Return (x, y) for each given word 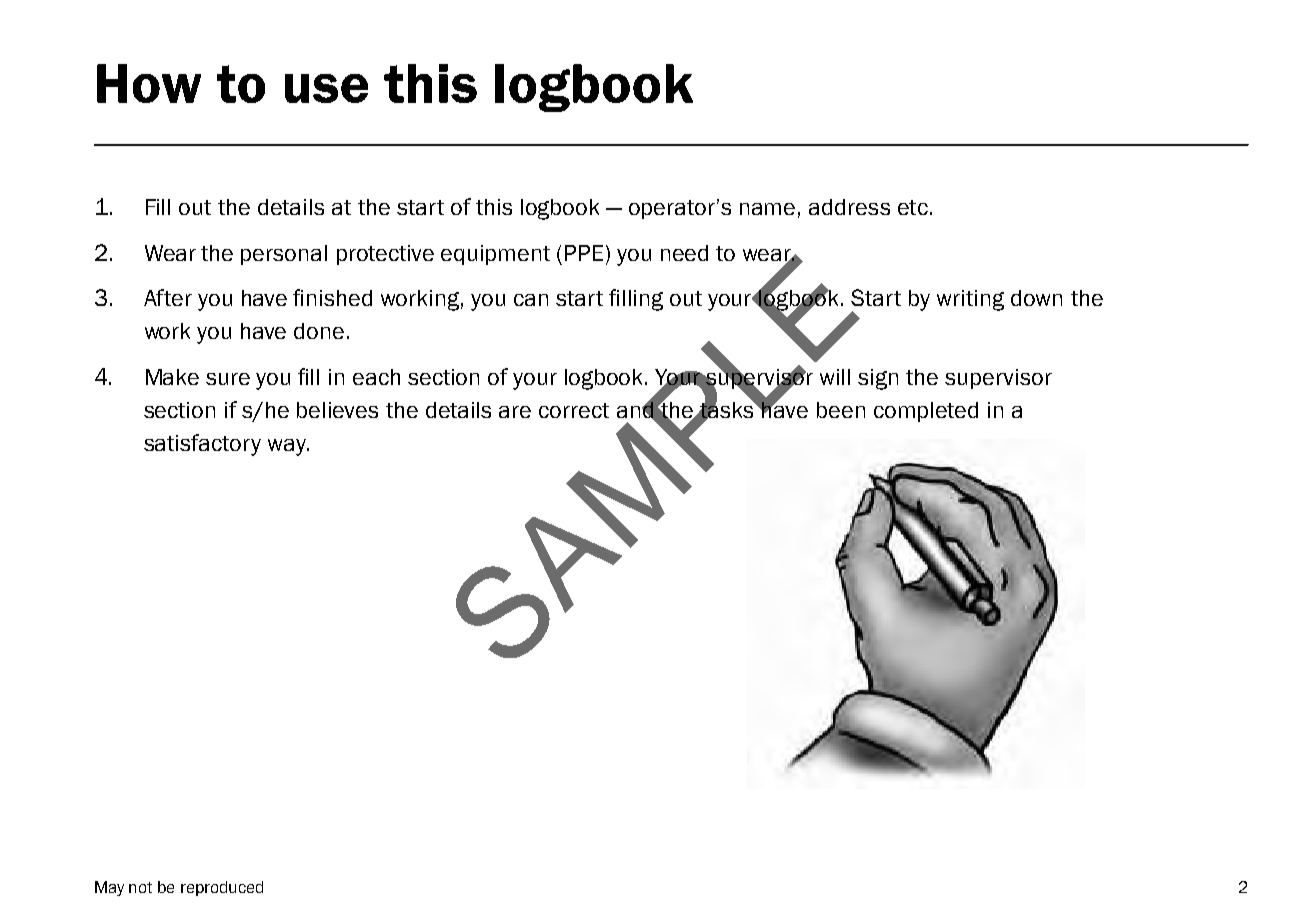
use (326, 88)
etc (913, 207)
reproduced (222, 888)
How (149, 83)
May (109, 888)
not (140, 887)
